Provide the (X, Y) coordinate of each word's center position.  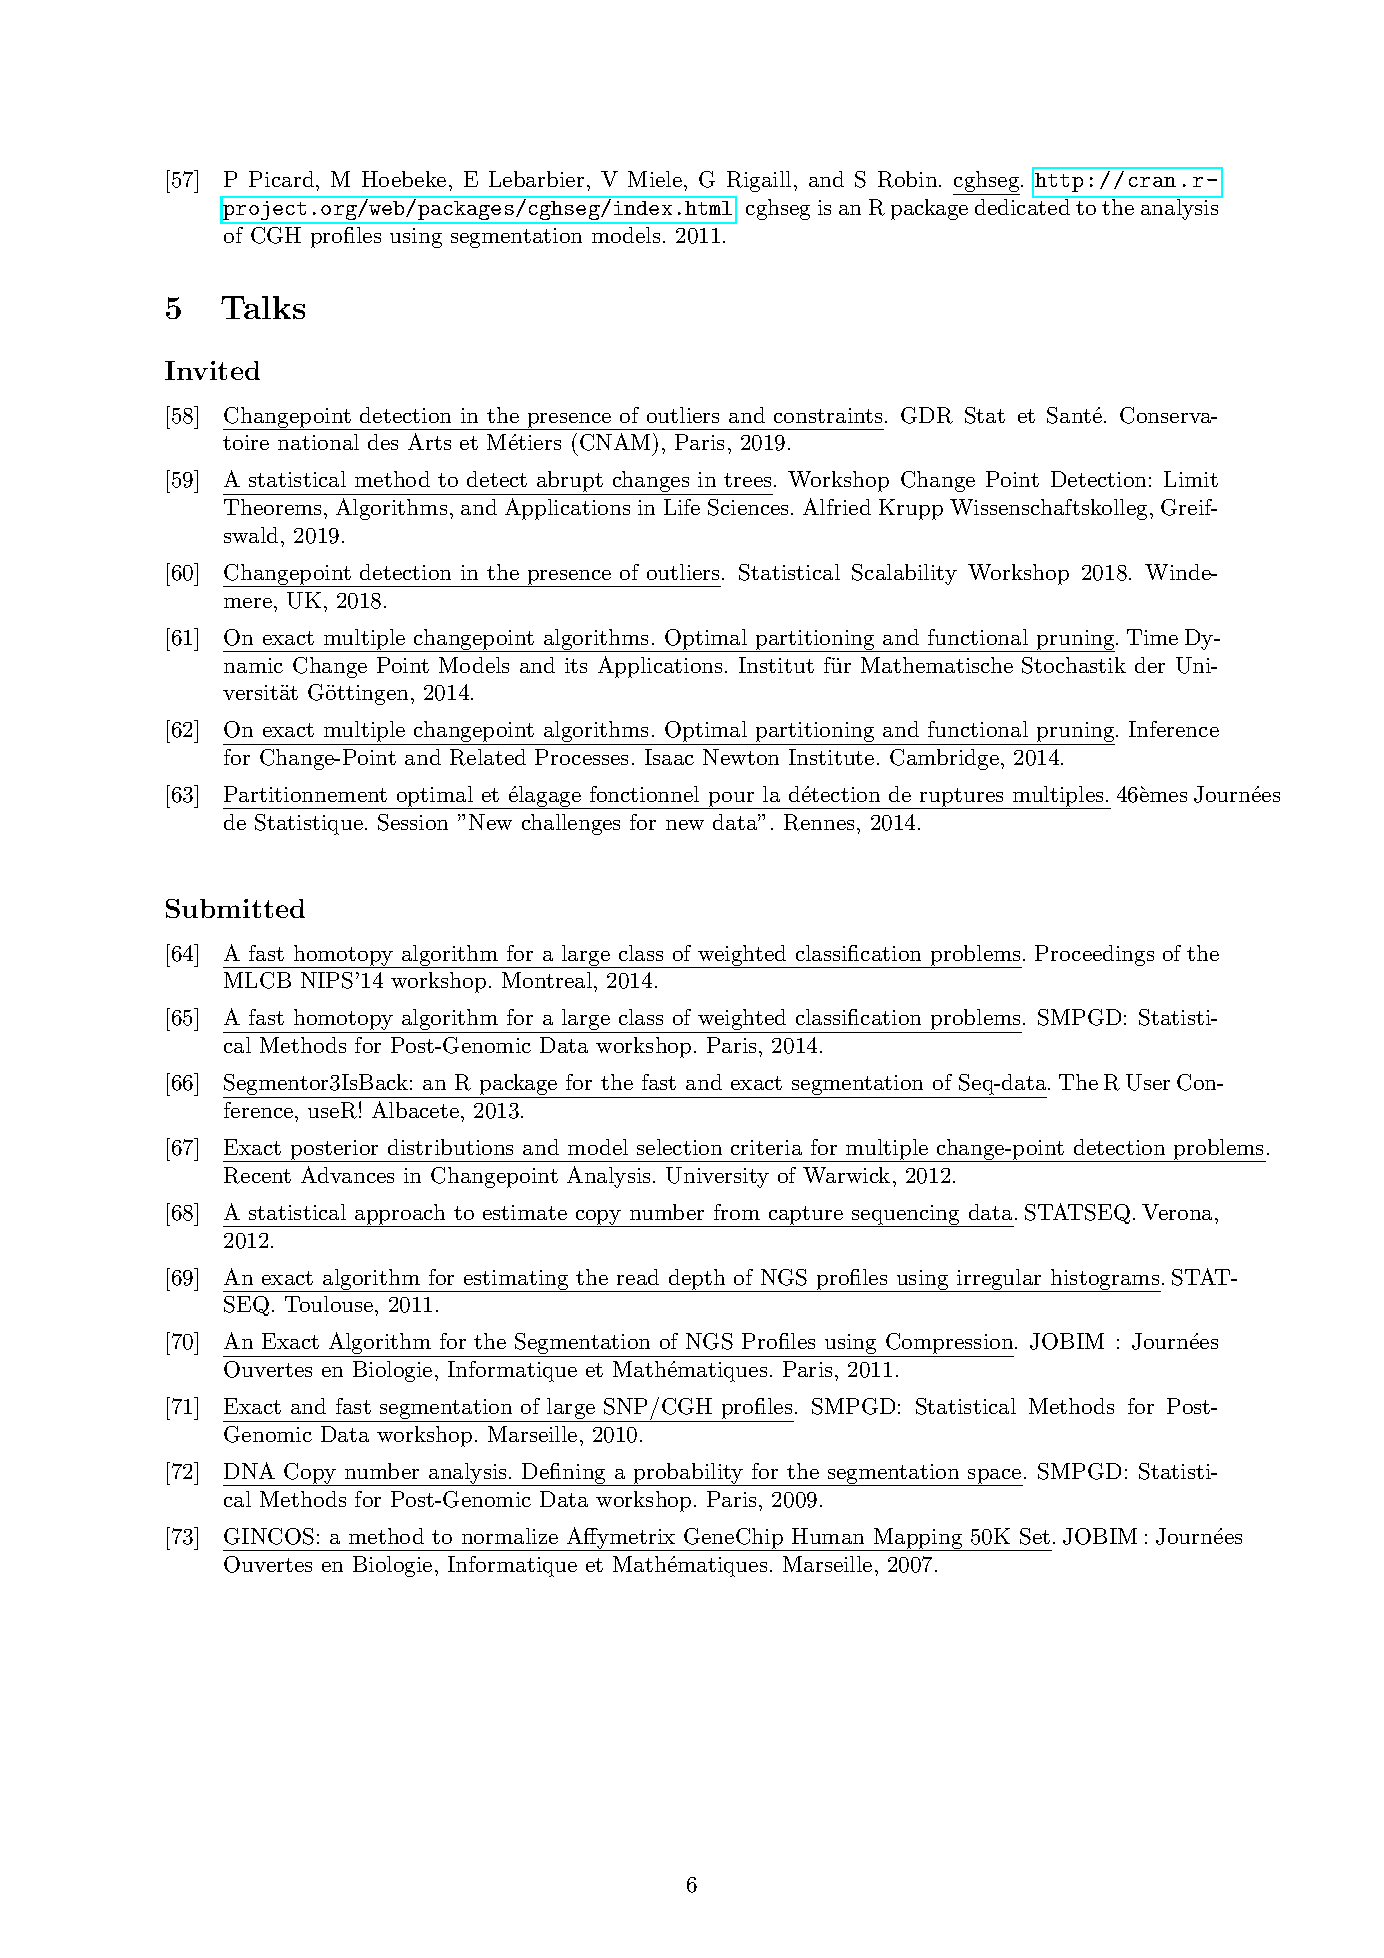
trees (747, 480)
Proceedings (1094, 955)
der (1150, 665)
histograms (1104, 1280)
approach (400, 1215)
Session (413, 822)
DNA (249, 1470)
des (383, 442)
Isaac (669, 757)
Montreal (547, 980)
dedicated (1023, 206)
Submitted (235, 908)
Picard (283, 179)
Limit (1191, 479)
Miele (655, 179)
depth (697, 1280)
